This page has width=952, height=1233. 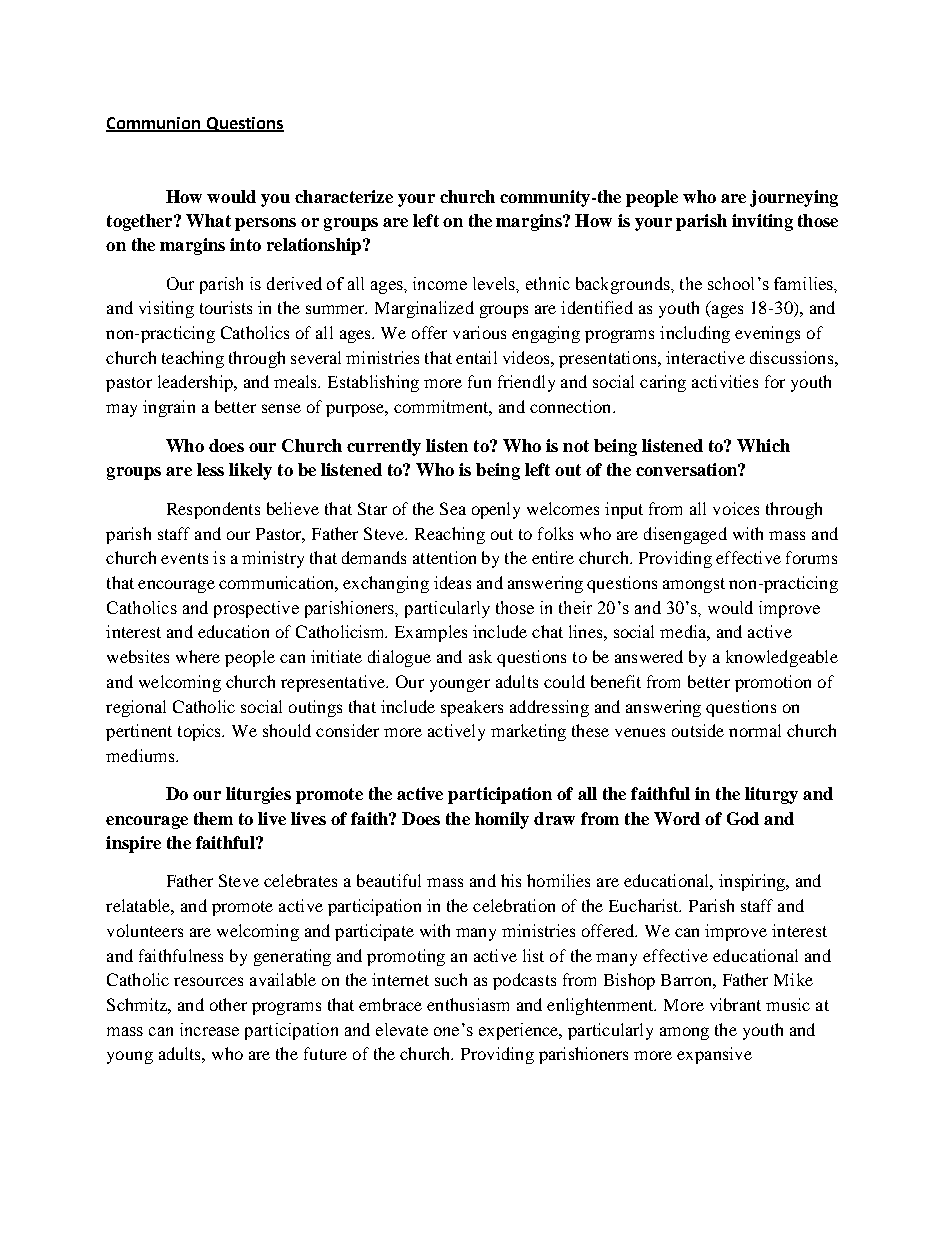 I want to click on normal, so click(x=755, y=730).
